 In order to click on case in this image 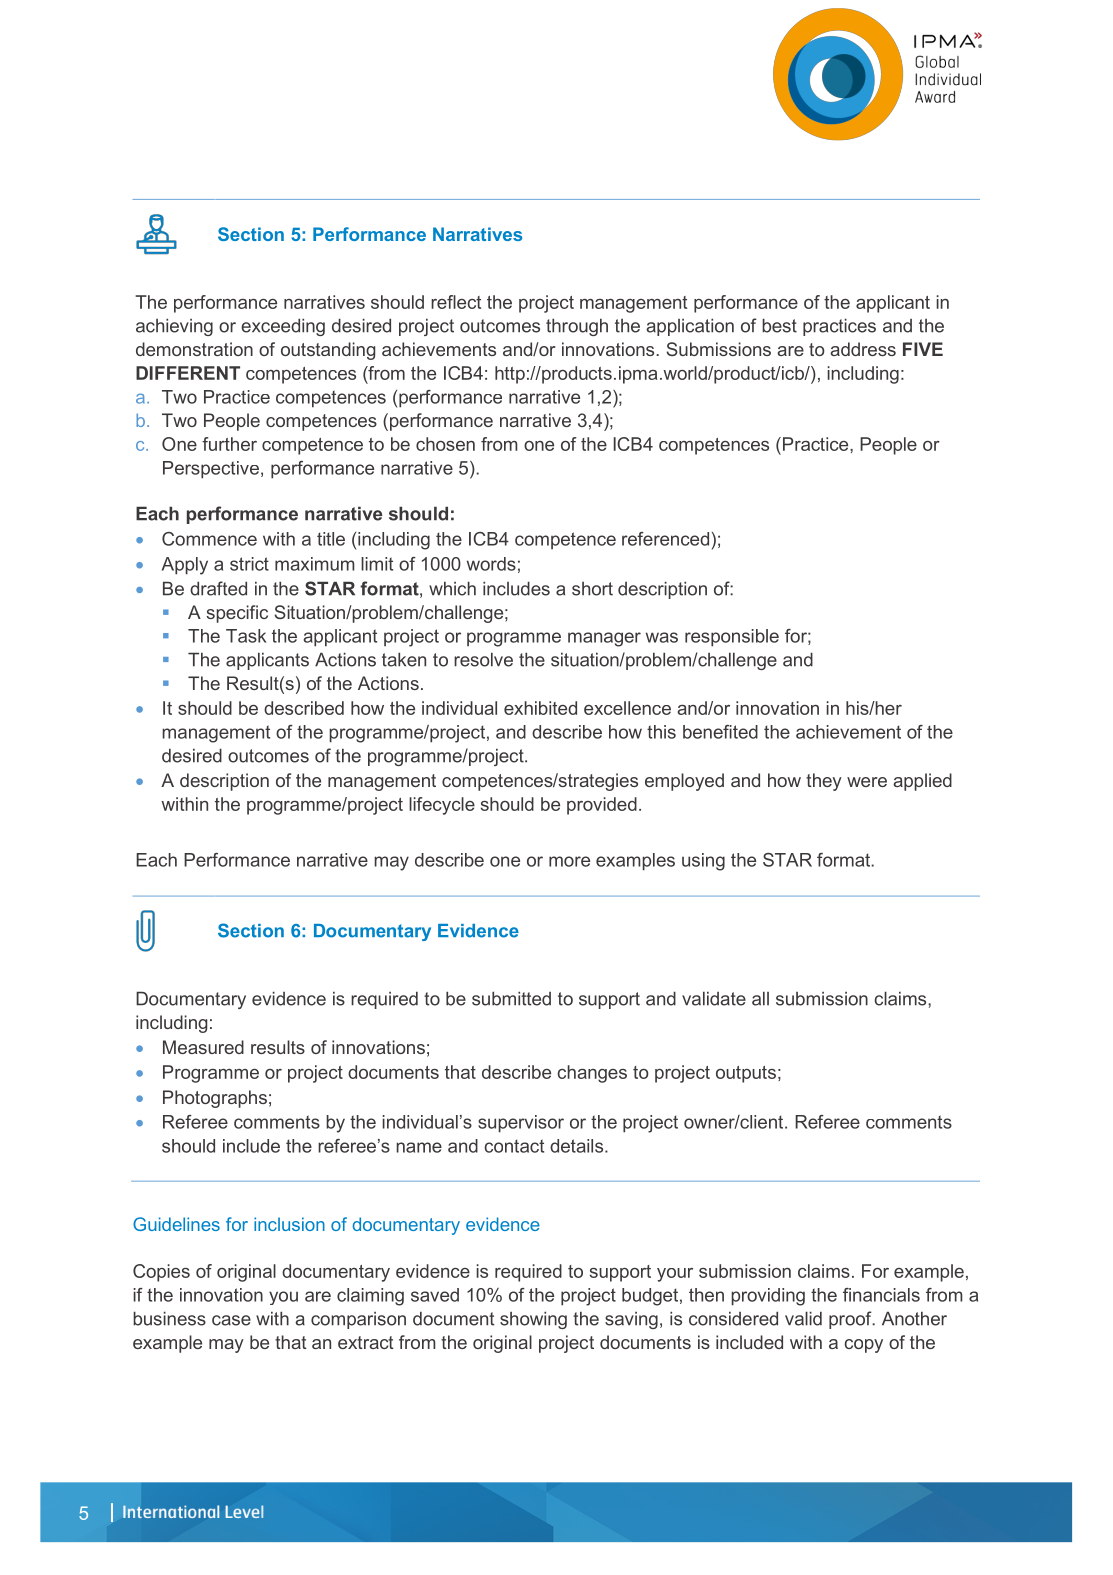, I will do `click(231, 1320)`.
